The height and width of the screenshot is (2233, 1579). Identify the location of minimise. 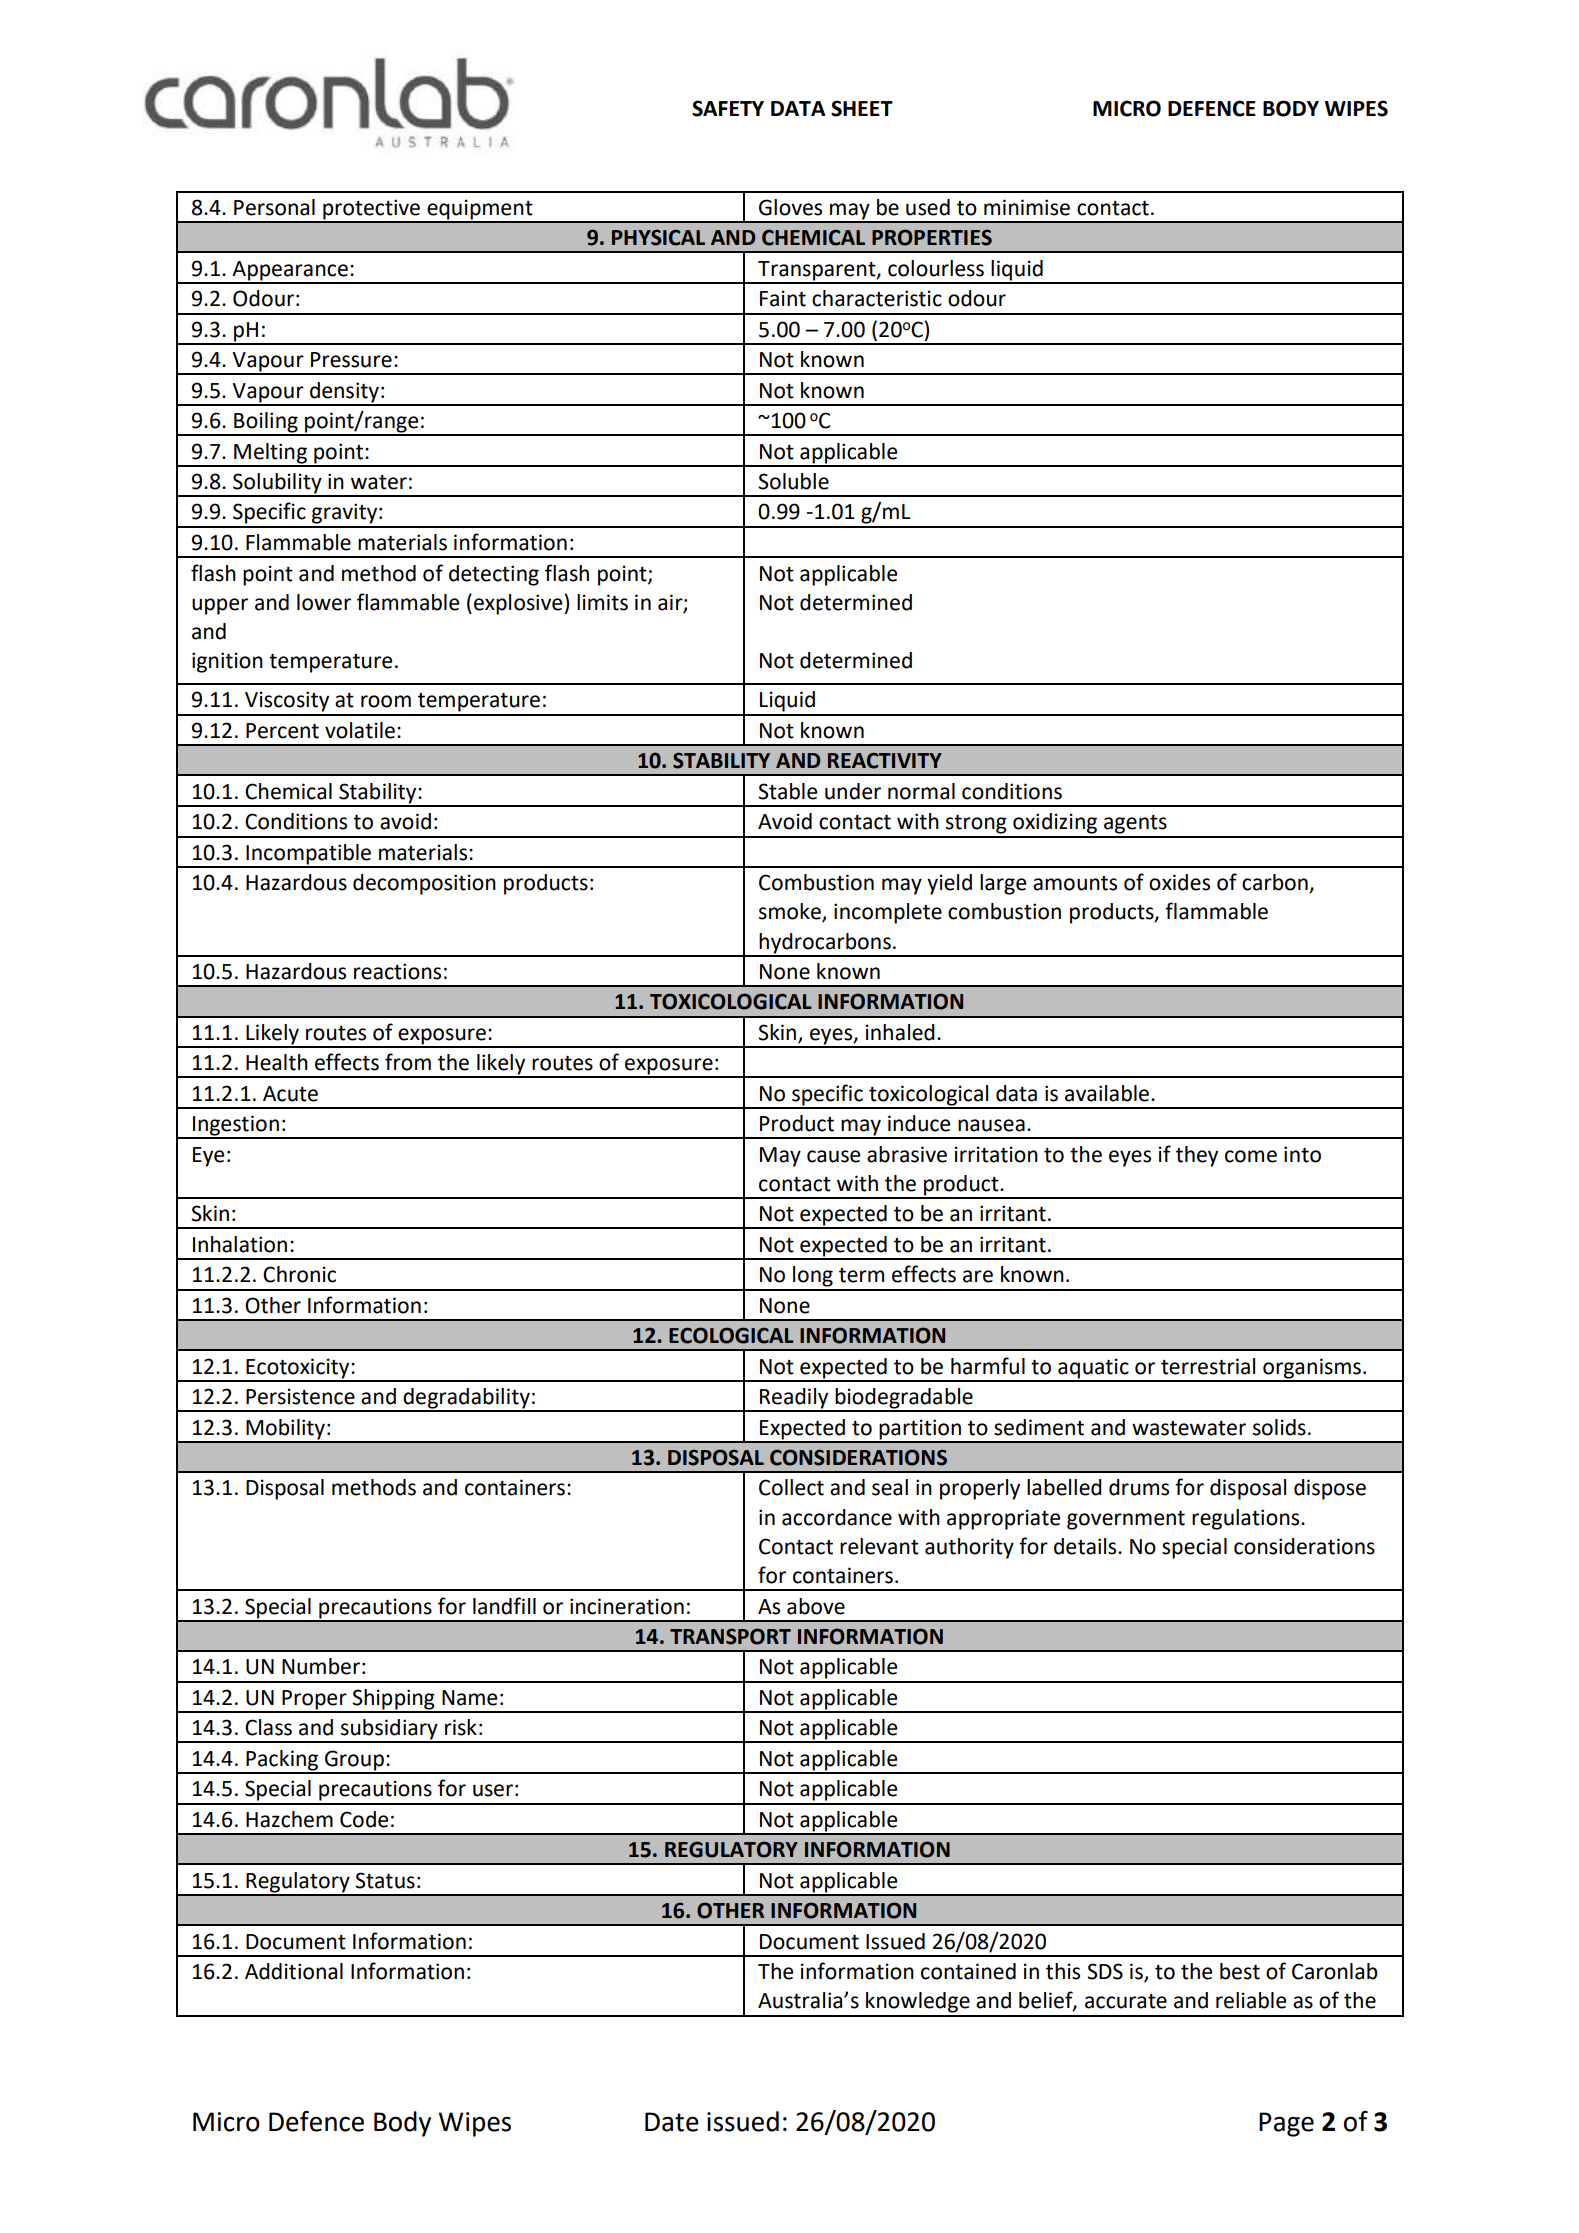
(1027, 207).
